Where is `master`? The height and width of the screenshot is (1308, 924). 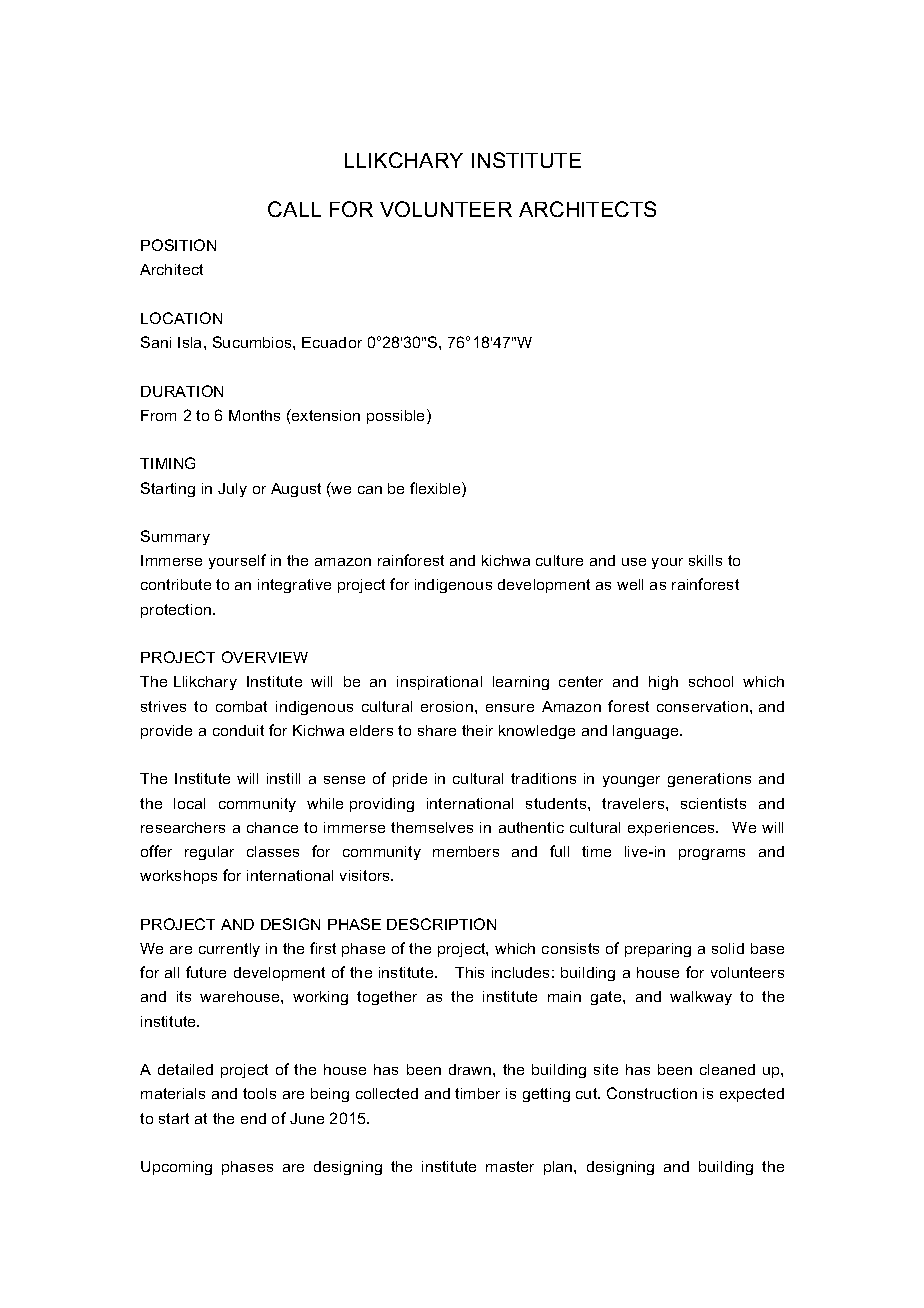 master is located at coordinates (510, 1166).
